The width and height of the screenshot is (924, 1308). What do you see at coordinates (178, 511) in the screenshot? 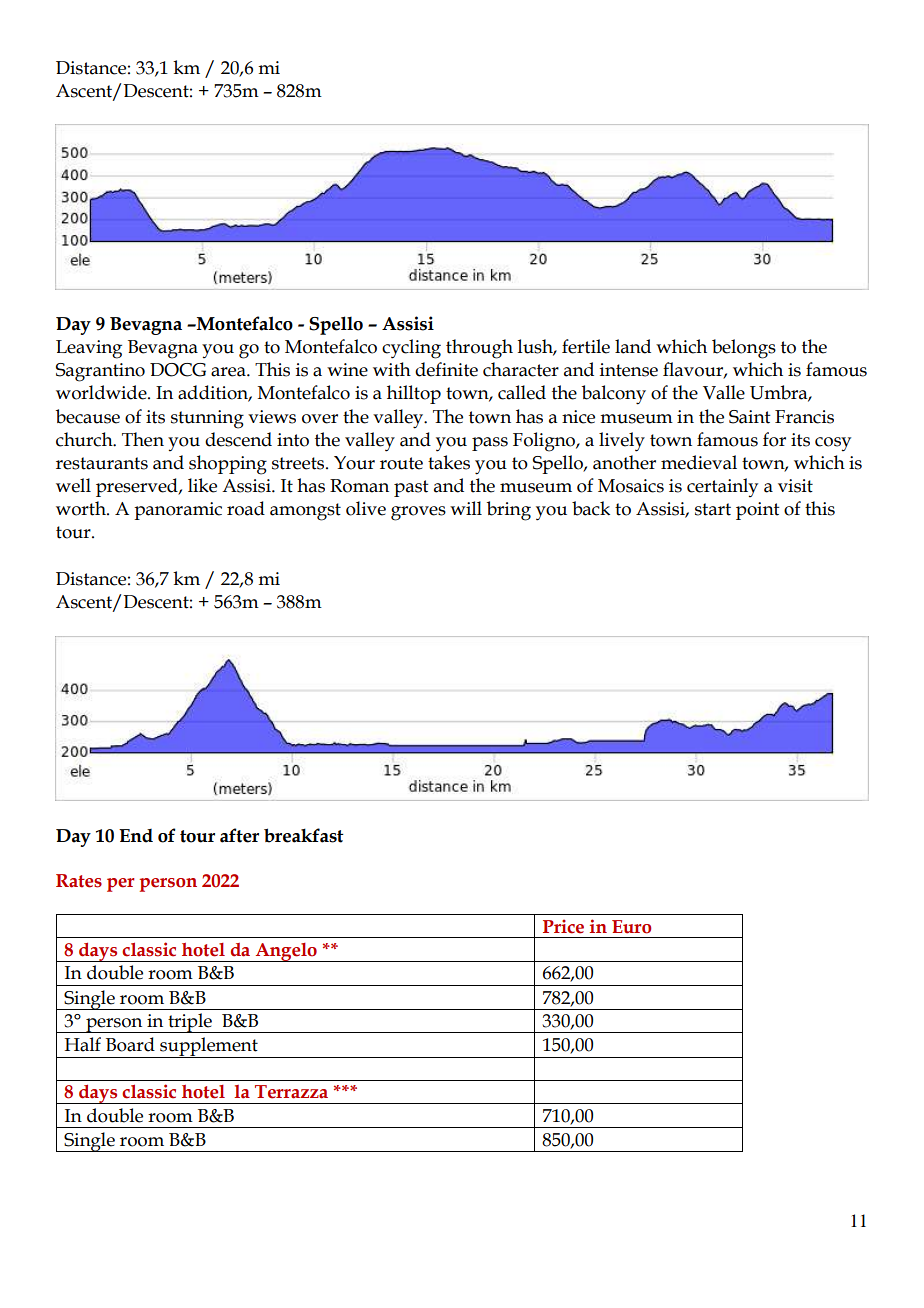
I see `panoramic` at bounding box center [178, 511].
